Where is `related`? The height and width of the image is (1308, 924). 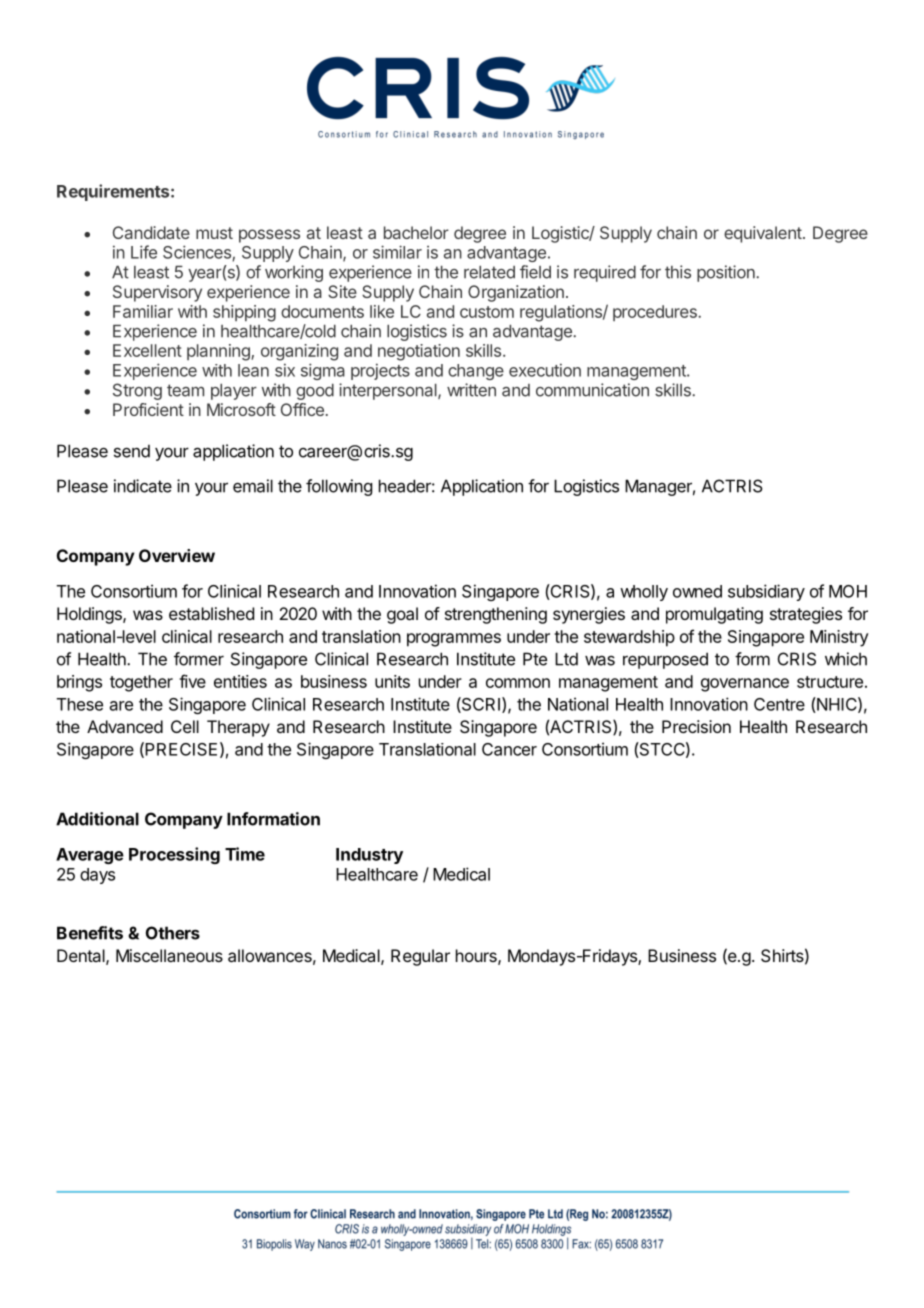
related is located at coordinates (489, 272).
